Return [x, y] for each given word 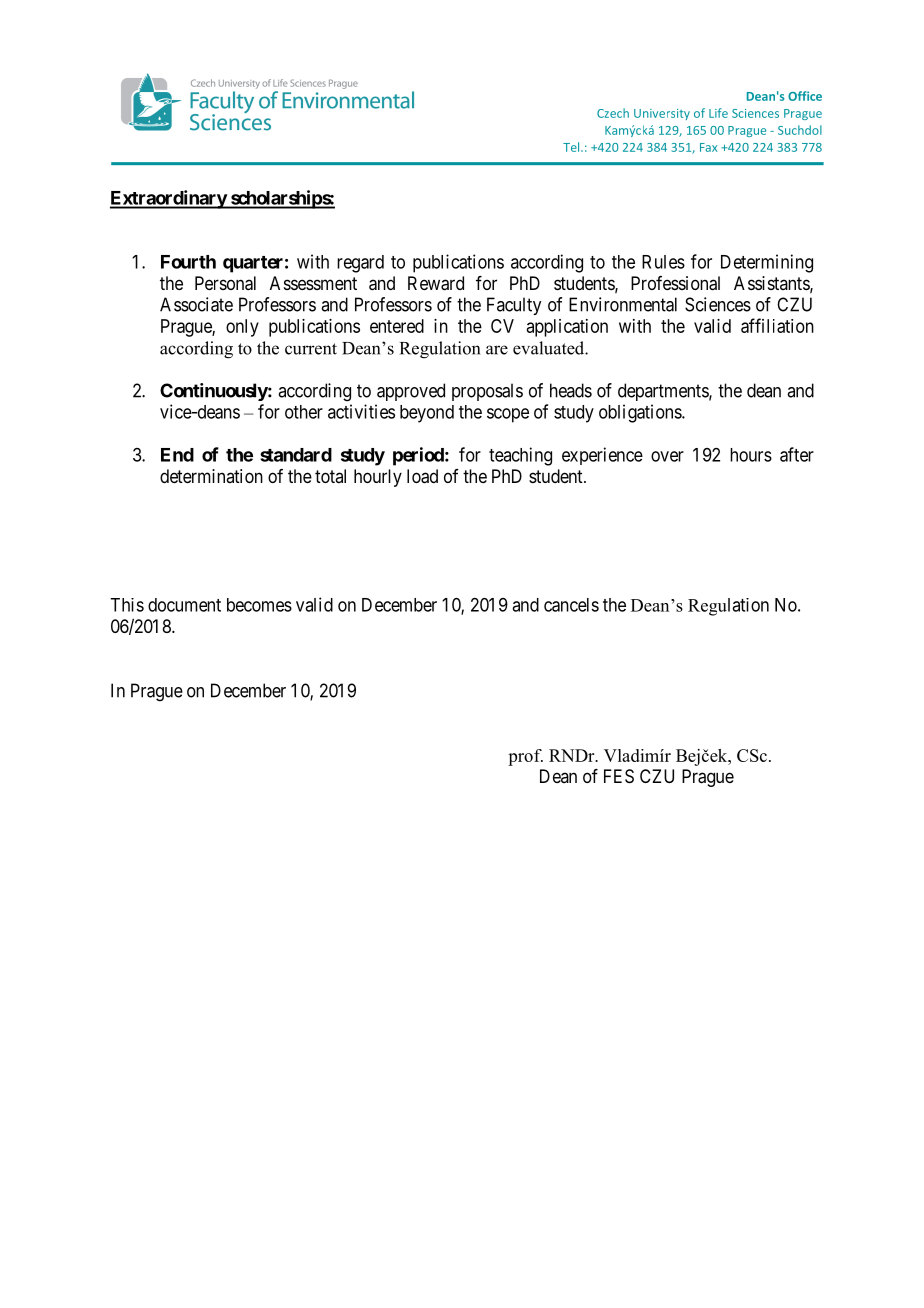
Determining [767, 263]
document [184, 605]
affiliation [777, 325]
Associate [196, 304]
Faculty [514, 306]
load [422, 476]
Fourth [188, 262]
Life [718, 113]
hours [751, 455]
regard [360, 264]
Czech [613, 113]
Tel [572, 147]
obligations [641, 413]
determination [211, 476]
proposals [487, 392]
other [304, 412]
